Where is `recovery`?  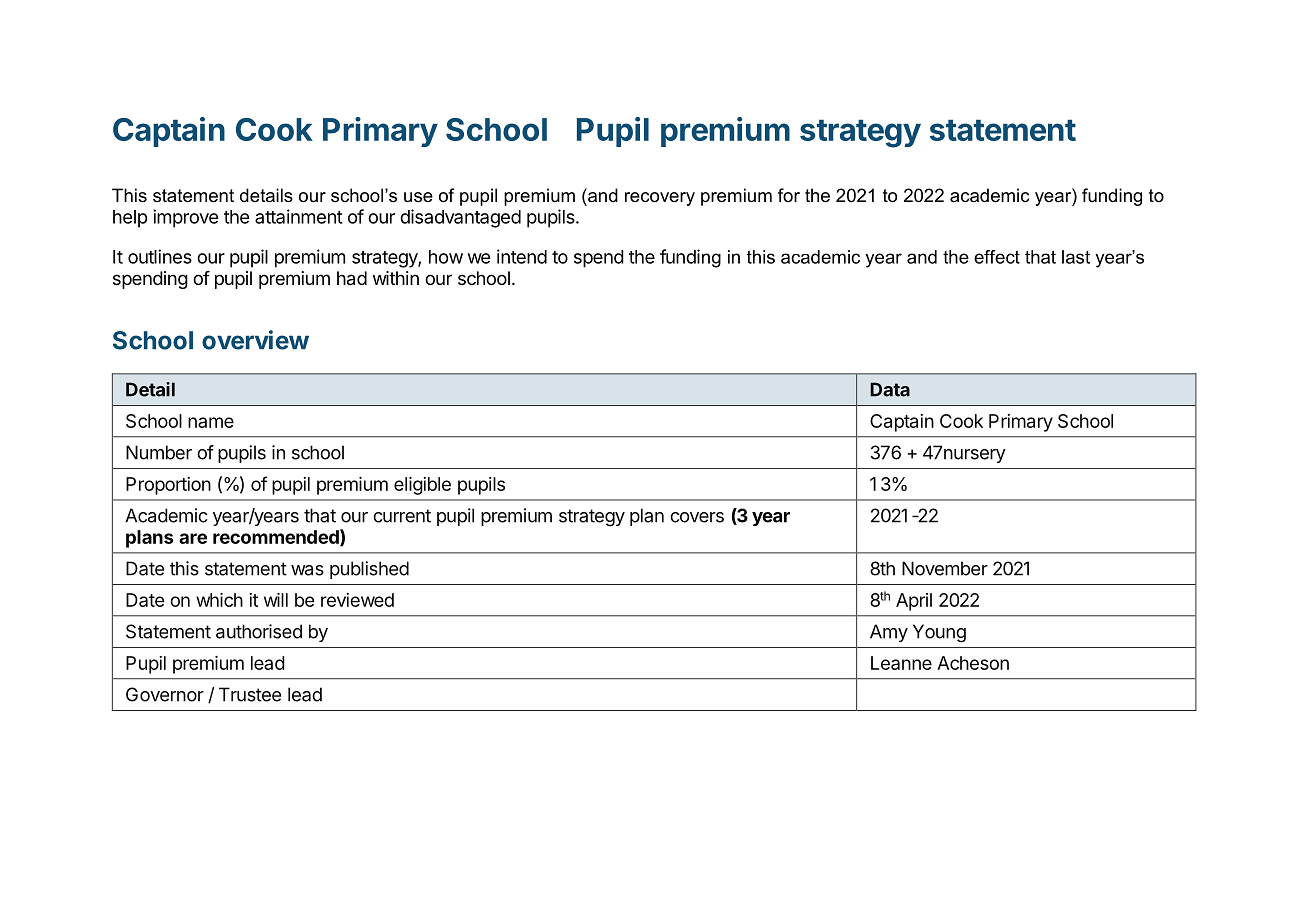
recovery is located at coordinates (660, 199).
